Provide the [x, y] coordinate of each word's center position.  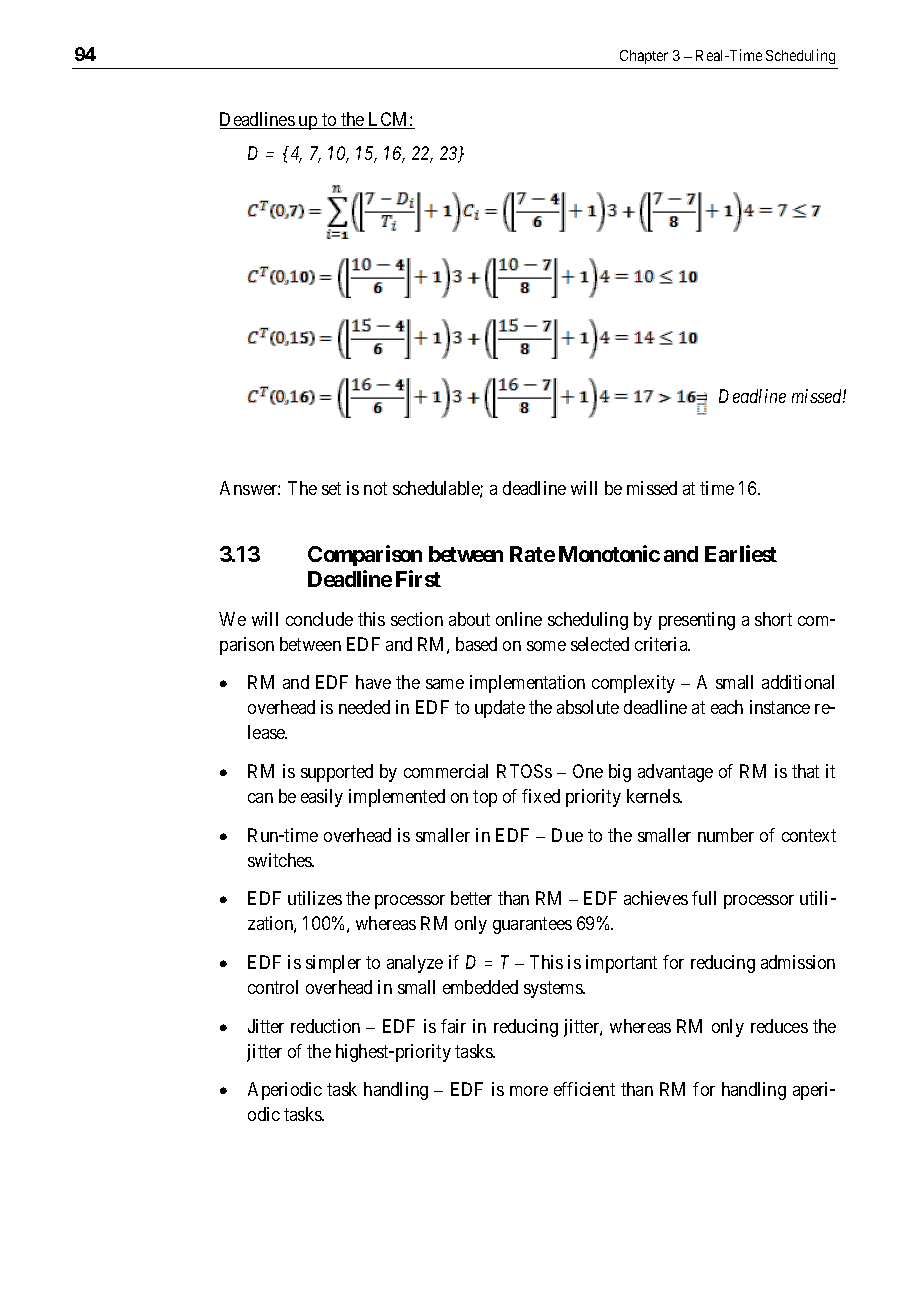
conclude [319, 619]
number [726, 835]
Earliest [741, 553]
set [331, 488]
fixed [541, 796]
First [418, 578]
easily [322, 798]
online [519, 619]
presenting [697, 621]
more [529, 1091]
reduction [325, 1026]
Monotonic [609, 553]
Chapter [644, 57]
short [773, 619]
